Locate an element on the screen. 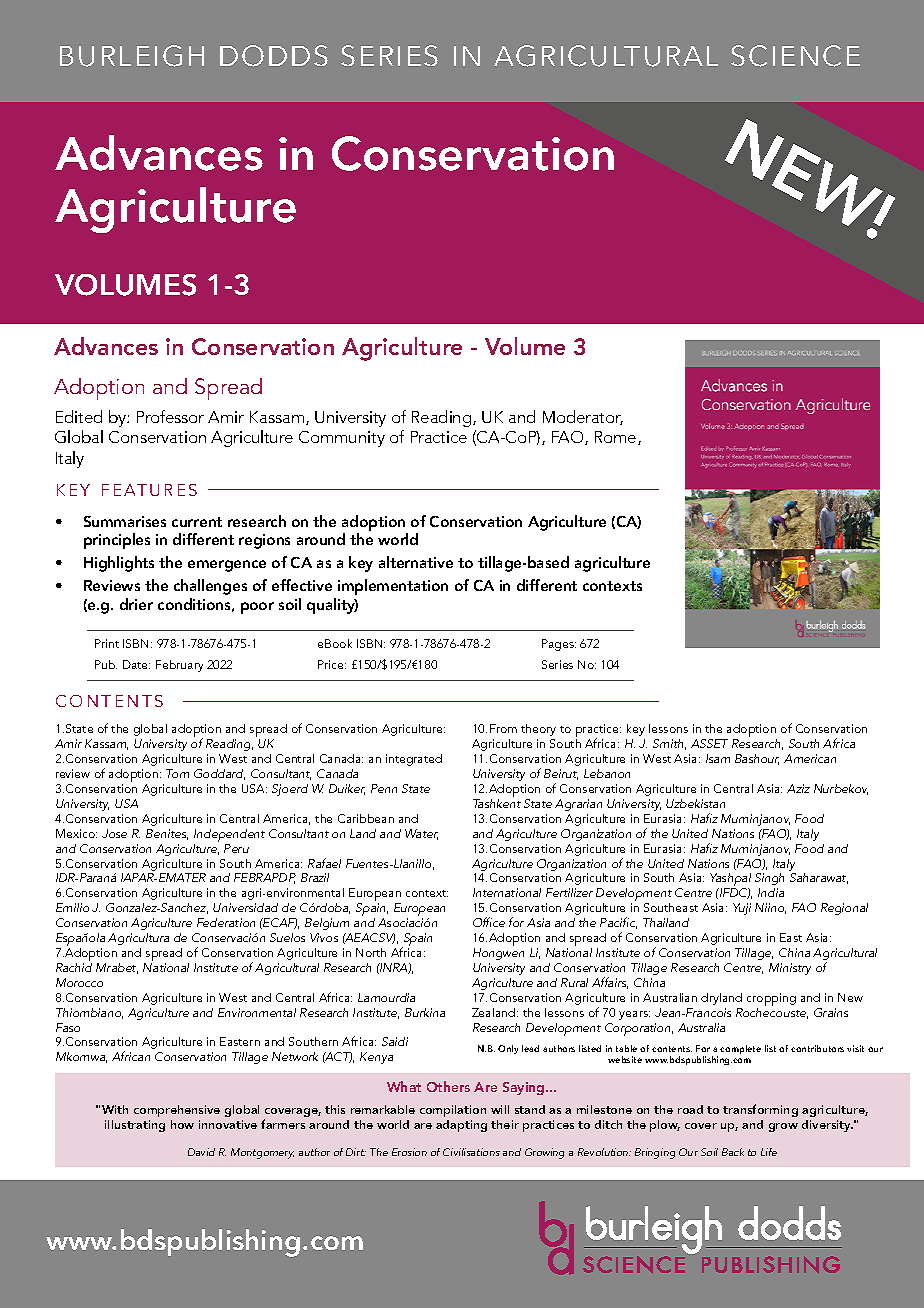  integrated is located at coordinates (414, 760).
